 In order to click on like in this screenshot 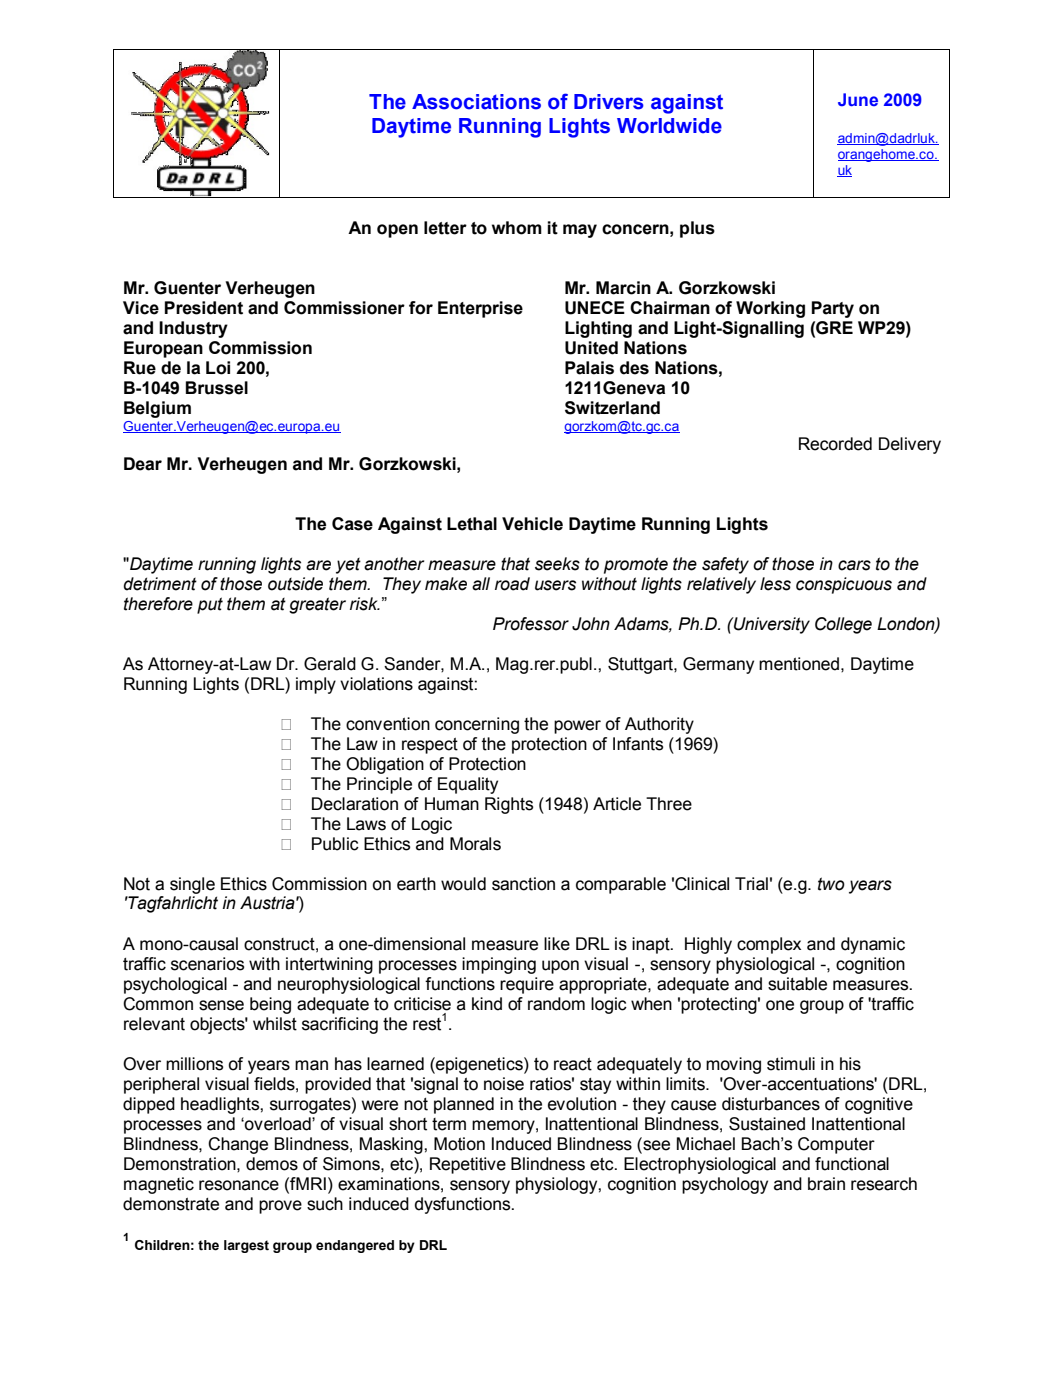, I will do `click(557, 944)`.
